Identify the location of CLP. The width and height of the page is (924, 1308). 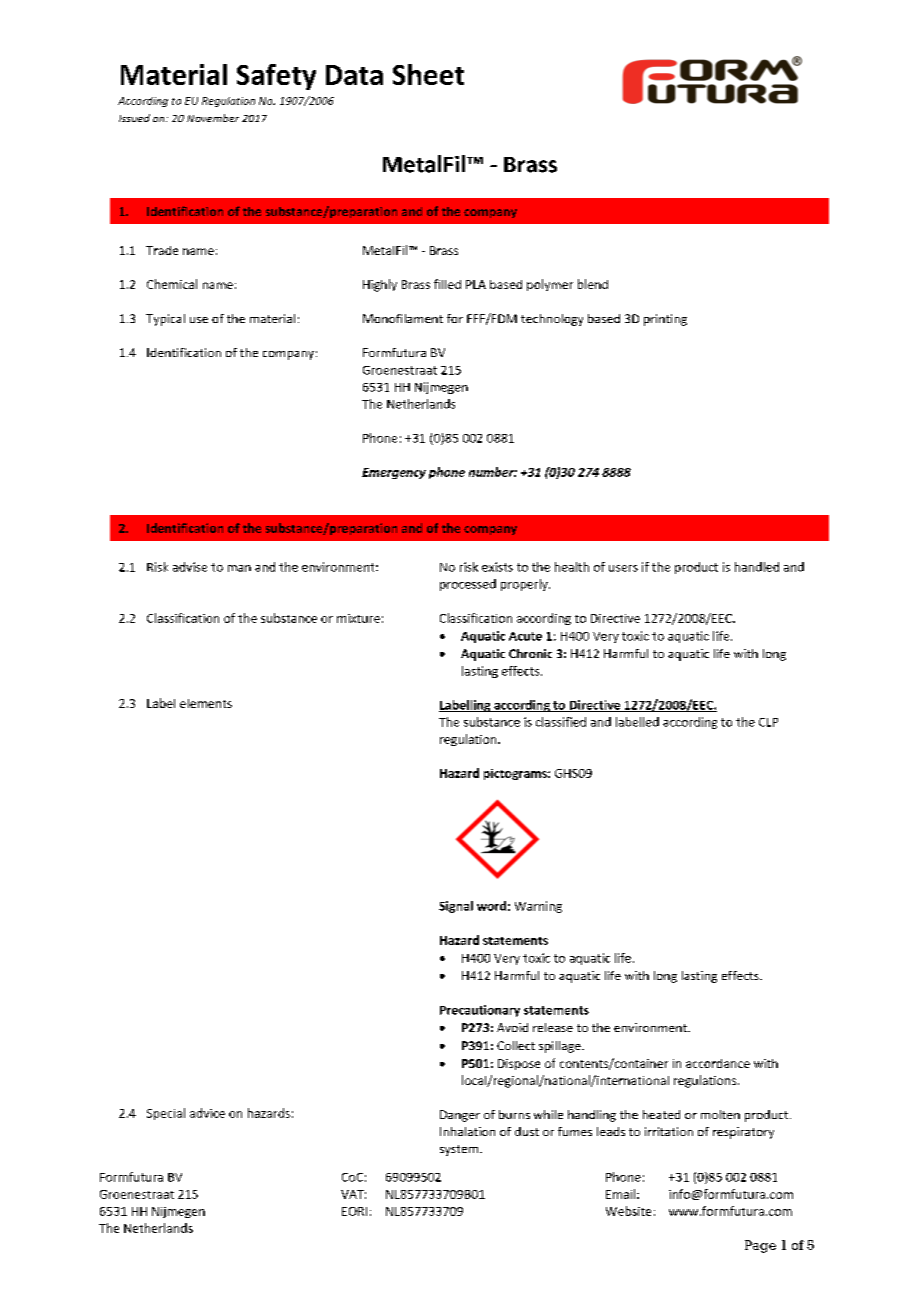
(768, 722).
